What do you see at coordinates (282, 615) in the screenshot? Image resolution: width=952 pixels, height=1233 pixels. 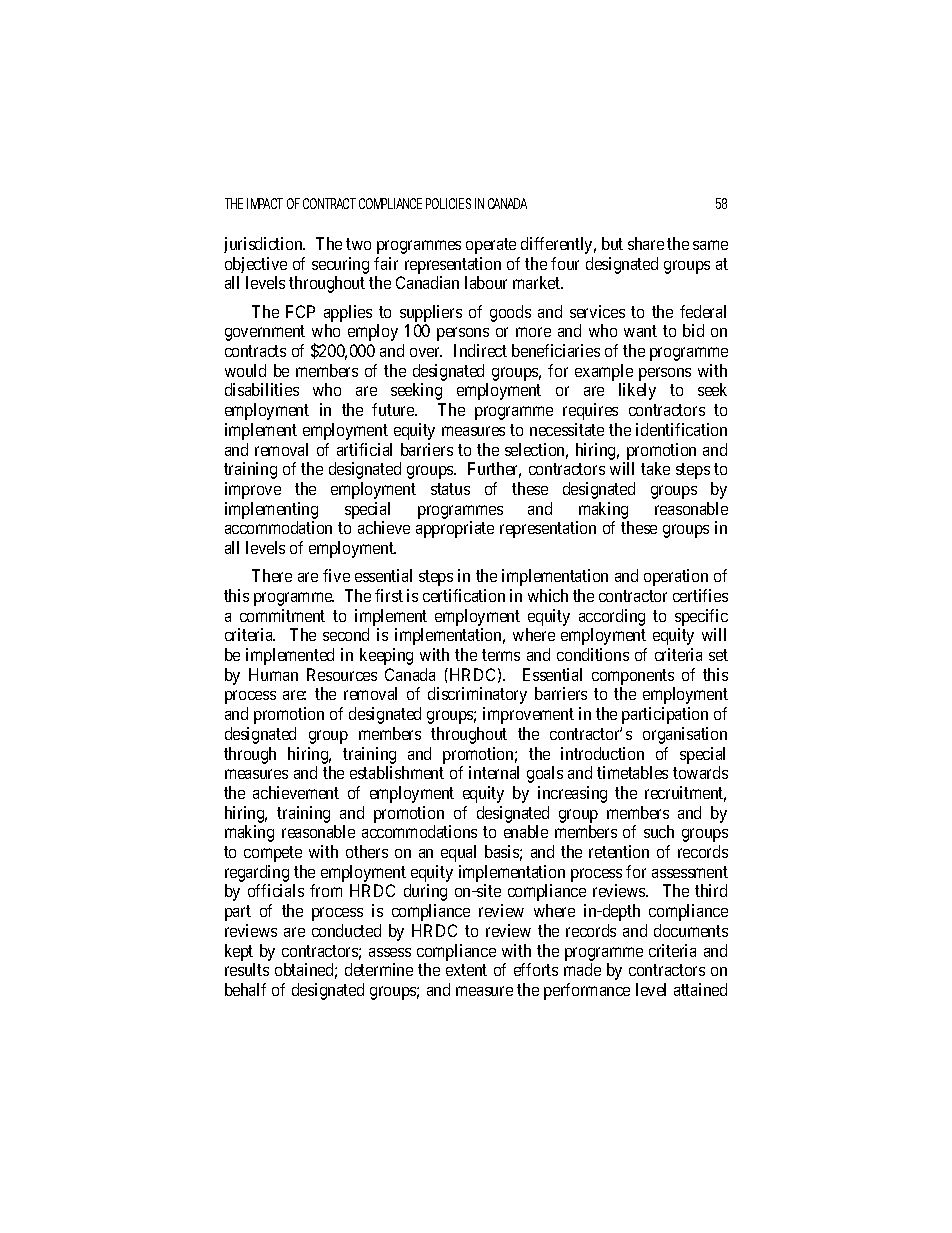 I see `commitment` at bounding box center [282, 615].
